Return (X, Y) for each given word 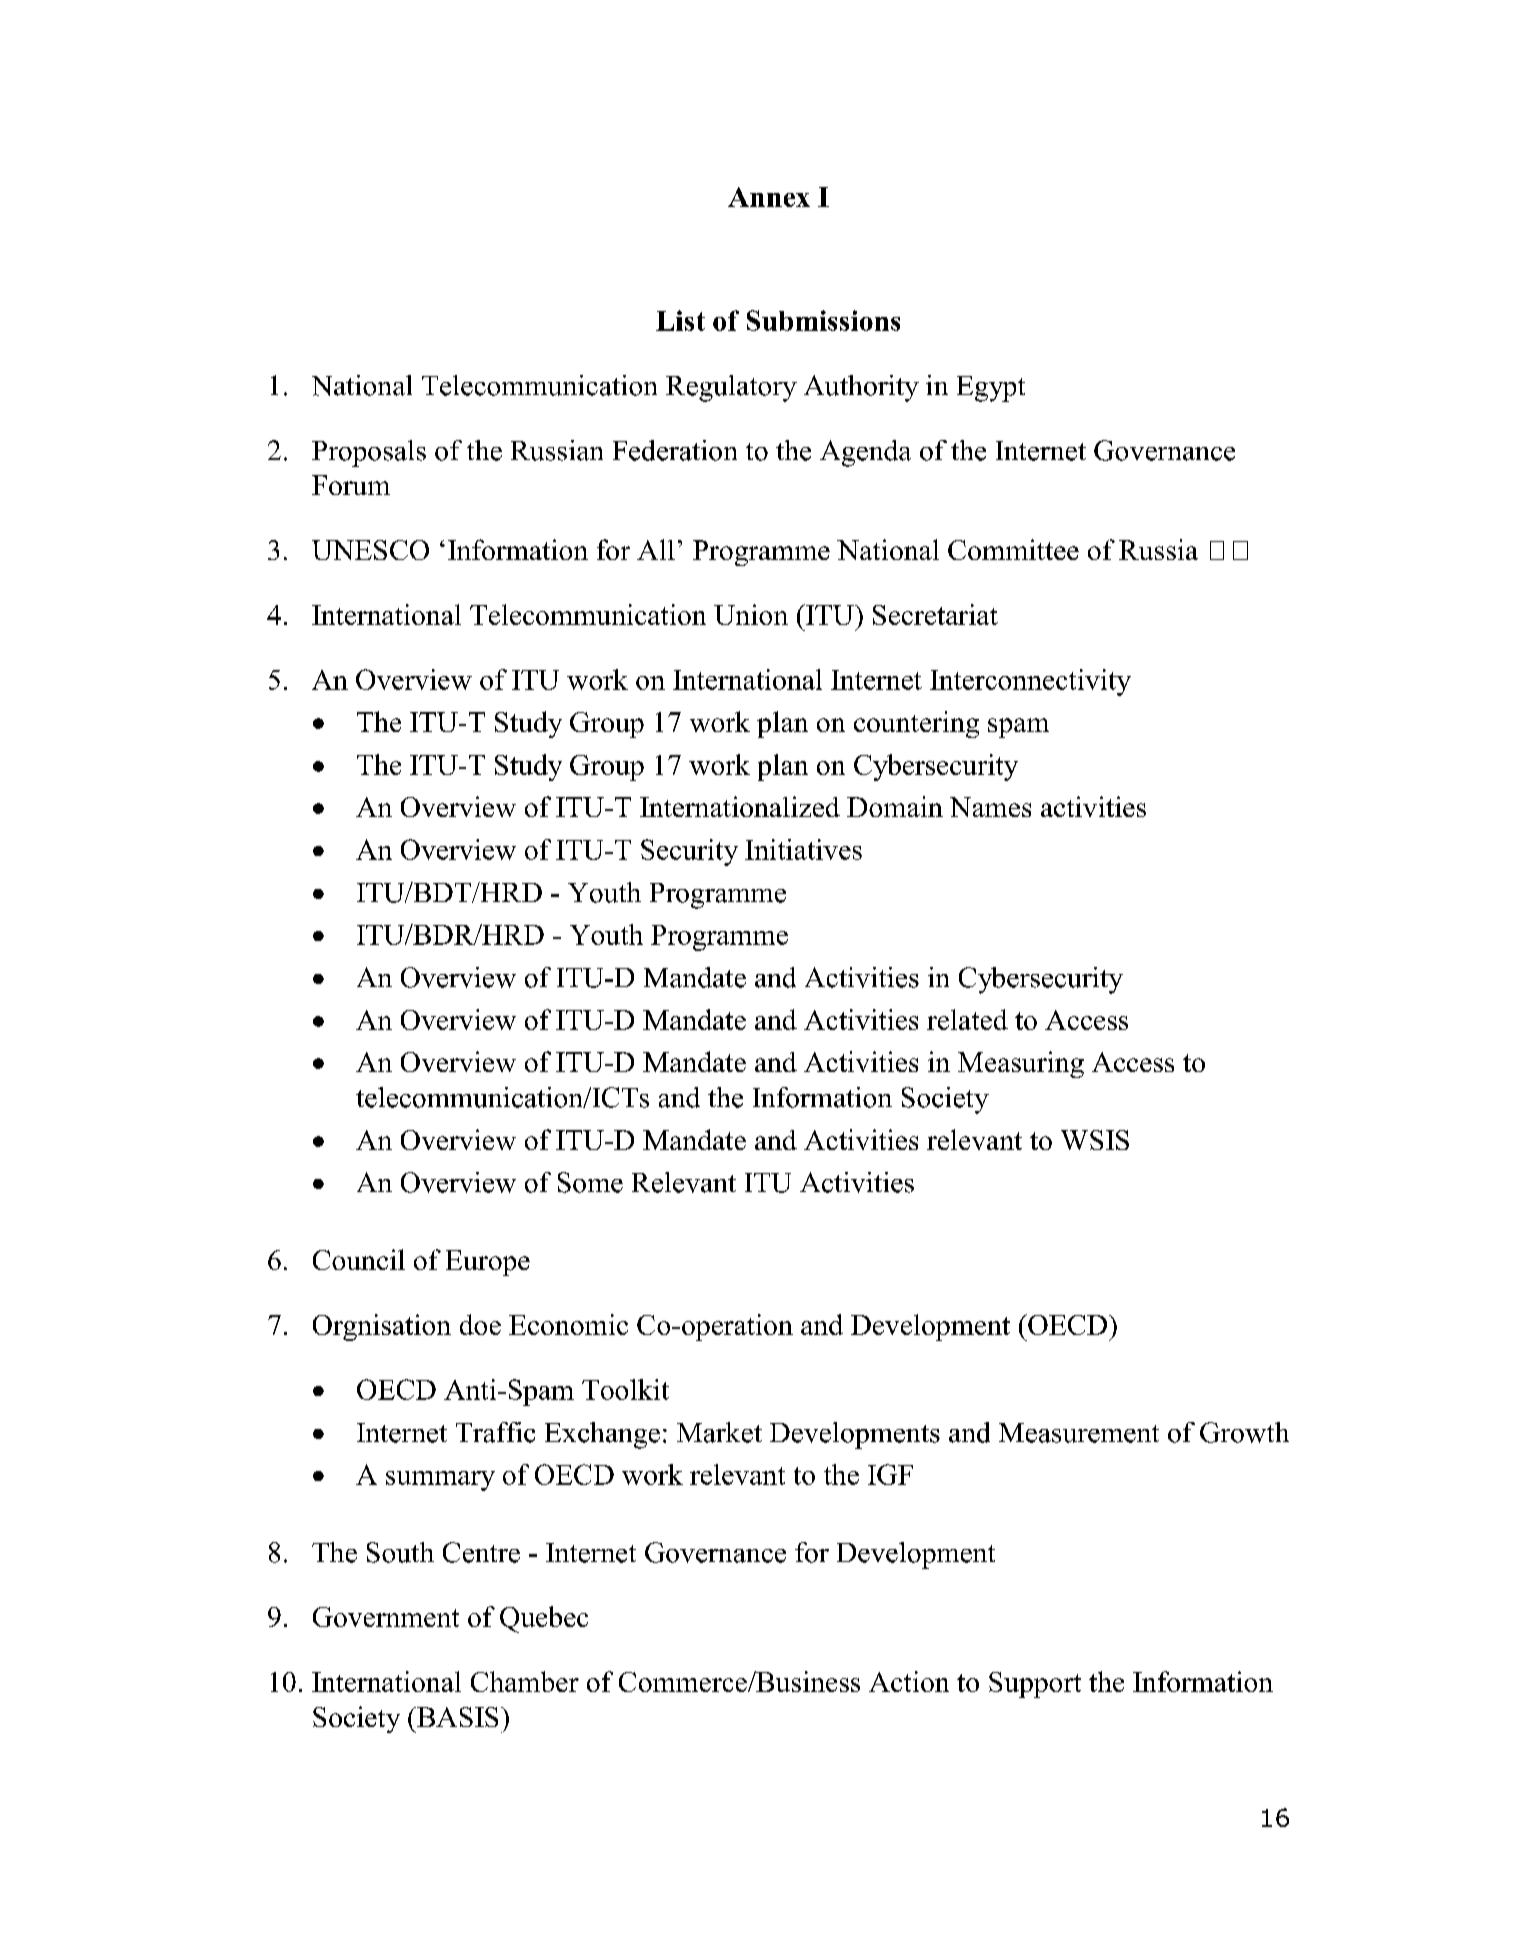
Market (719, 1432)
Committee (1013, 549)
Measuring (1021, 1064)
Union (751, 614)
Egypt (991, 389)
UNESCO (370, 550)
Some (590, 1182)
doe (480, 1324)
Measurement (1079, 1433)
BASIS (456, 1717)
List (680, 320)
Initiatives (803, 849)
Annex (769, 197)
